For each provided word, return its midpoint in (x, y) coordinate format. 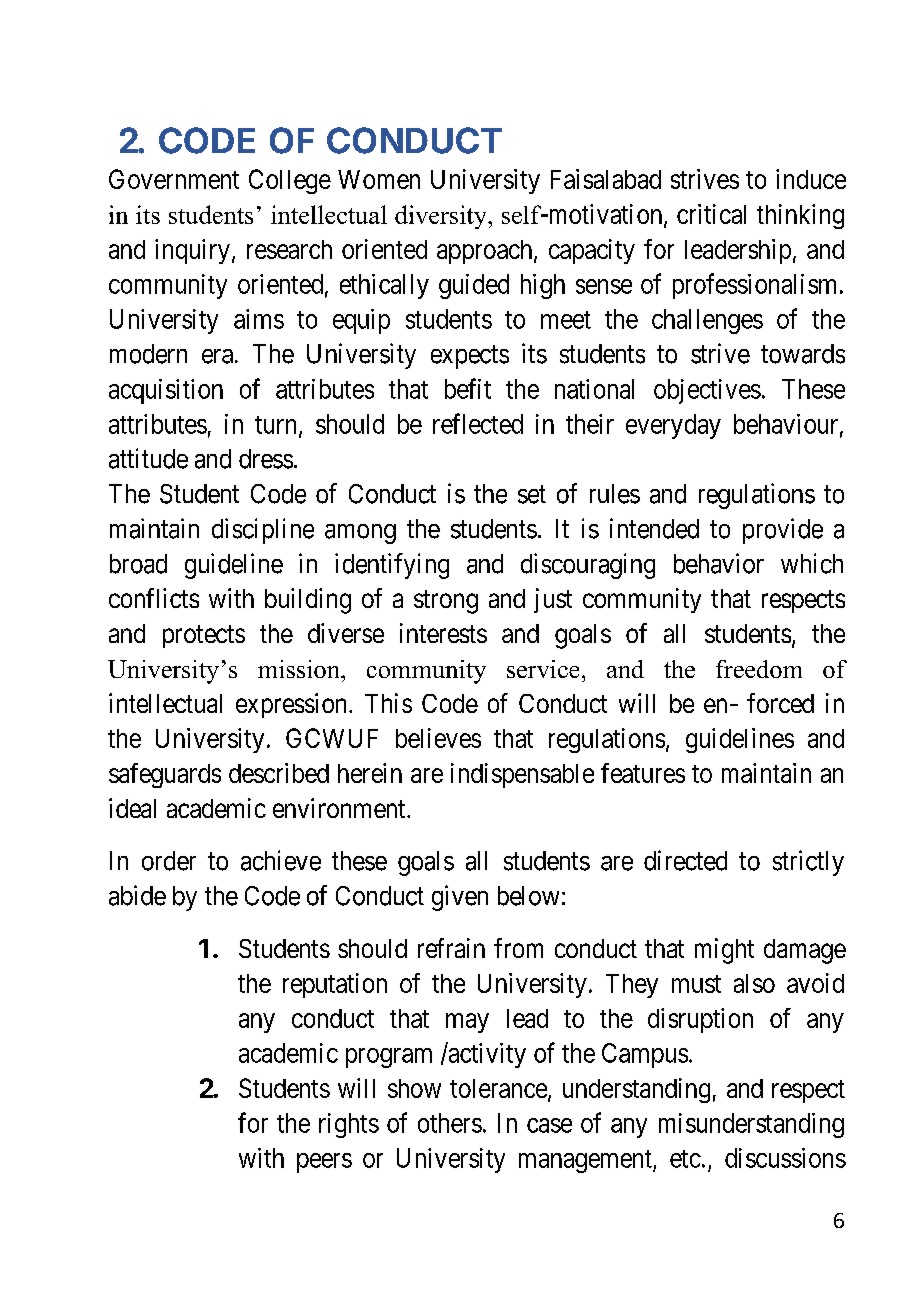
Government (174, 179)
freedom (759, 669)
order (169, 861)
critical (711, 214)
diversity (442, 217)
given (460, 898)
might (724, 951)
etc (685, 1159)
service (543, 669)
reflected (478, 423)
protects (204, 636)
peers (324, 1163)
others (450, 1123)
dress (266, 459)
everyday (673, 426)
